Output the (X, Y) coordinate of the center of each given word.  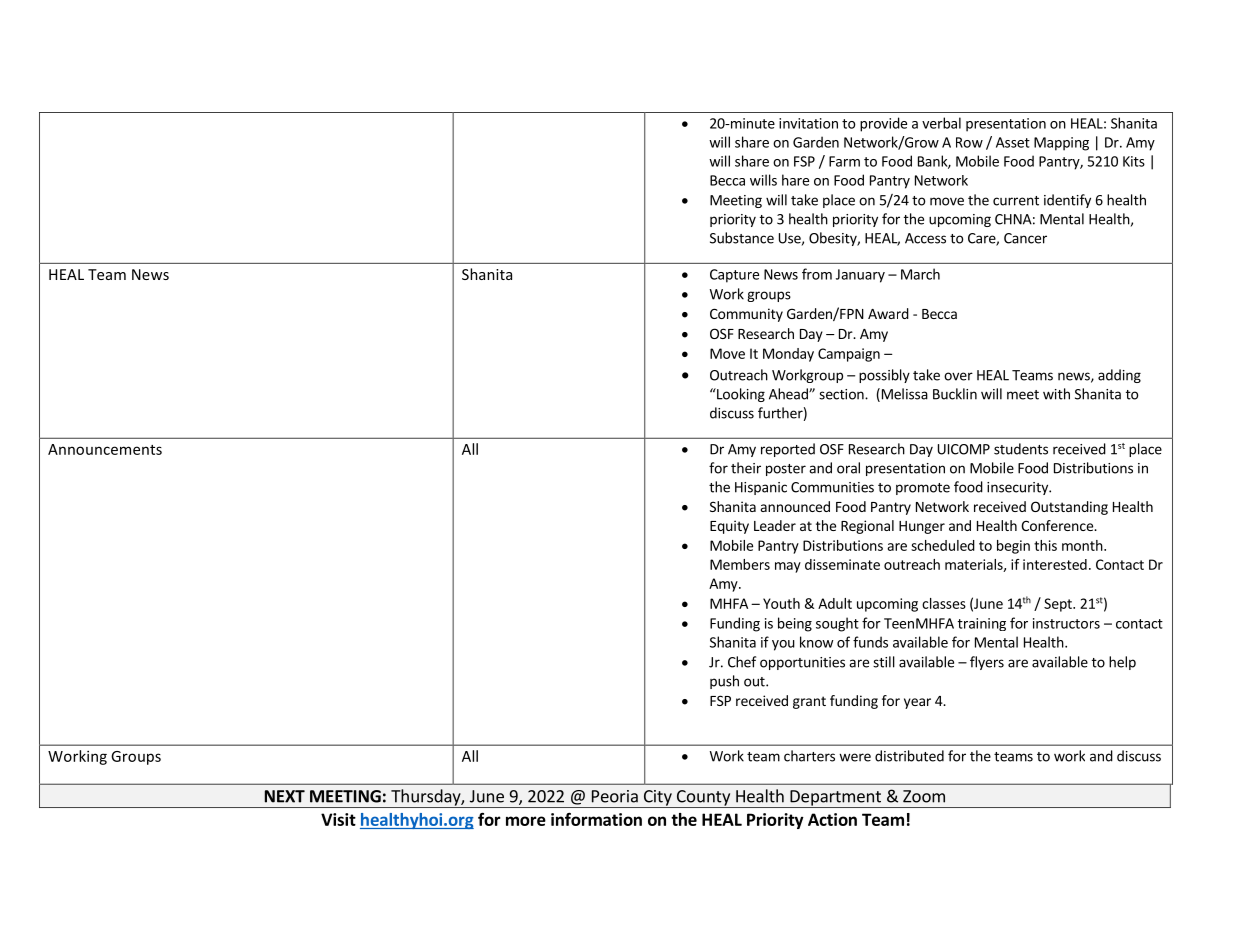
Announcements (105, 449)
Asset (1013, 142)
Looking (740, 395)
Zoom (924, 796)
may (788, 567)
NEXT (285, 796)
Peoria (615, 796)
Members (740, 564)
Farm (844, 161)
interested (1055, 564)
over (958, 376)
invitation (808, 123)
